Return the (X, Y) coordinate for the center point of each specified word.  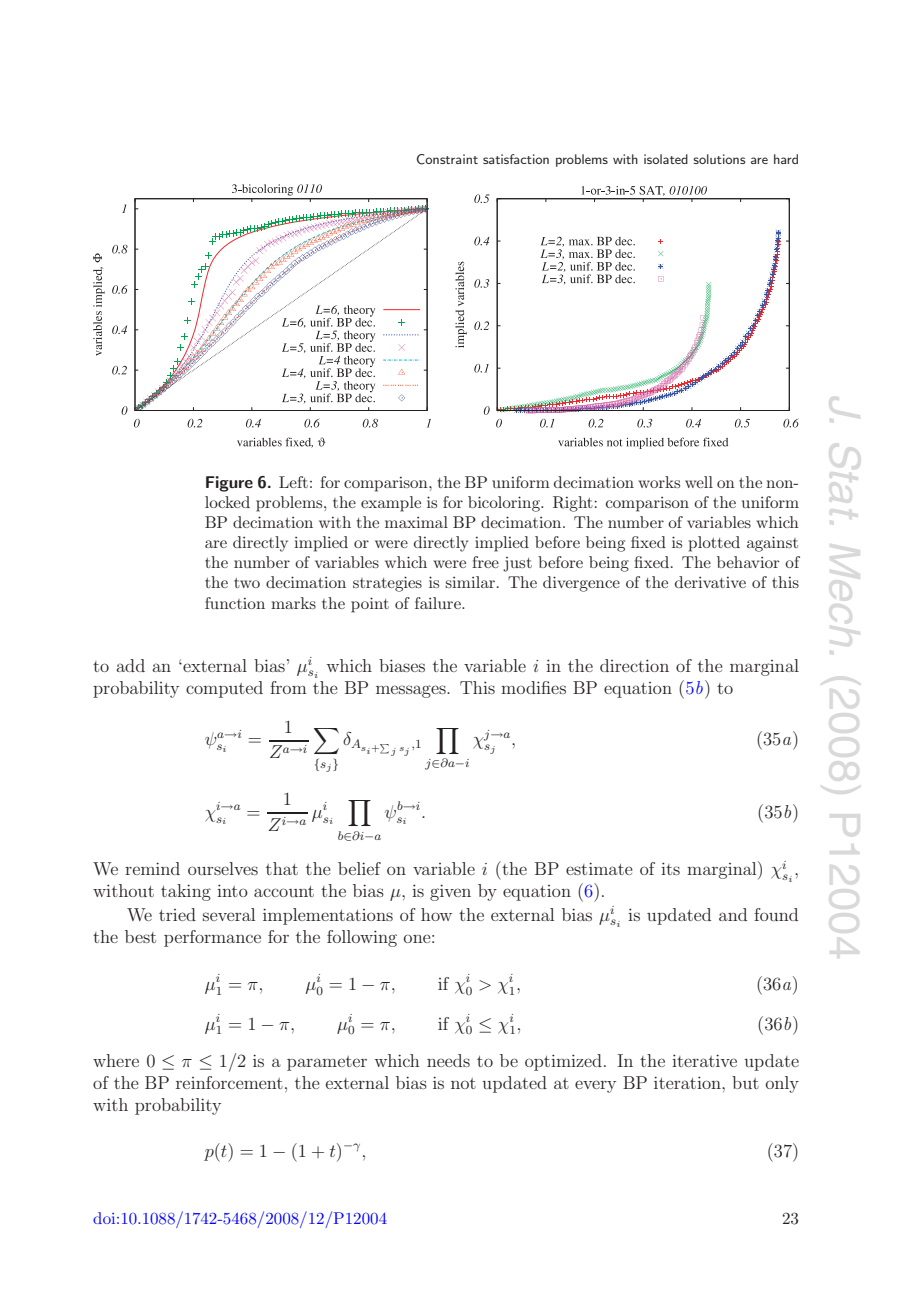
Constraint (447, 159)
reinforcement (229, 1082)
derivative (710, 582)
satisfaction (516, 159)
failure (439, 603)
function (235, 603)
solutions (719, 159)
